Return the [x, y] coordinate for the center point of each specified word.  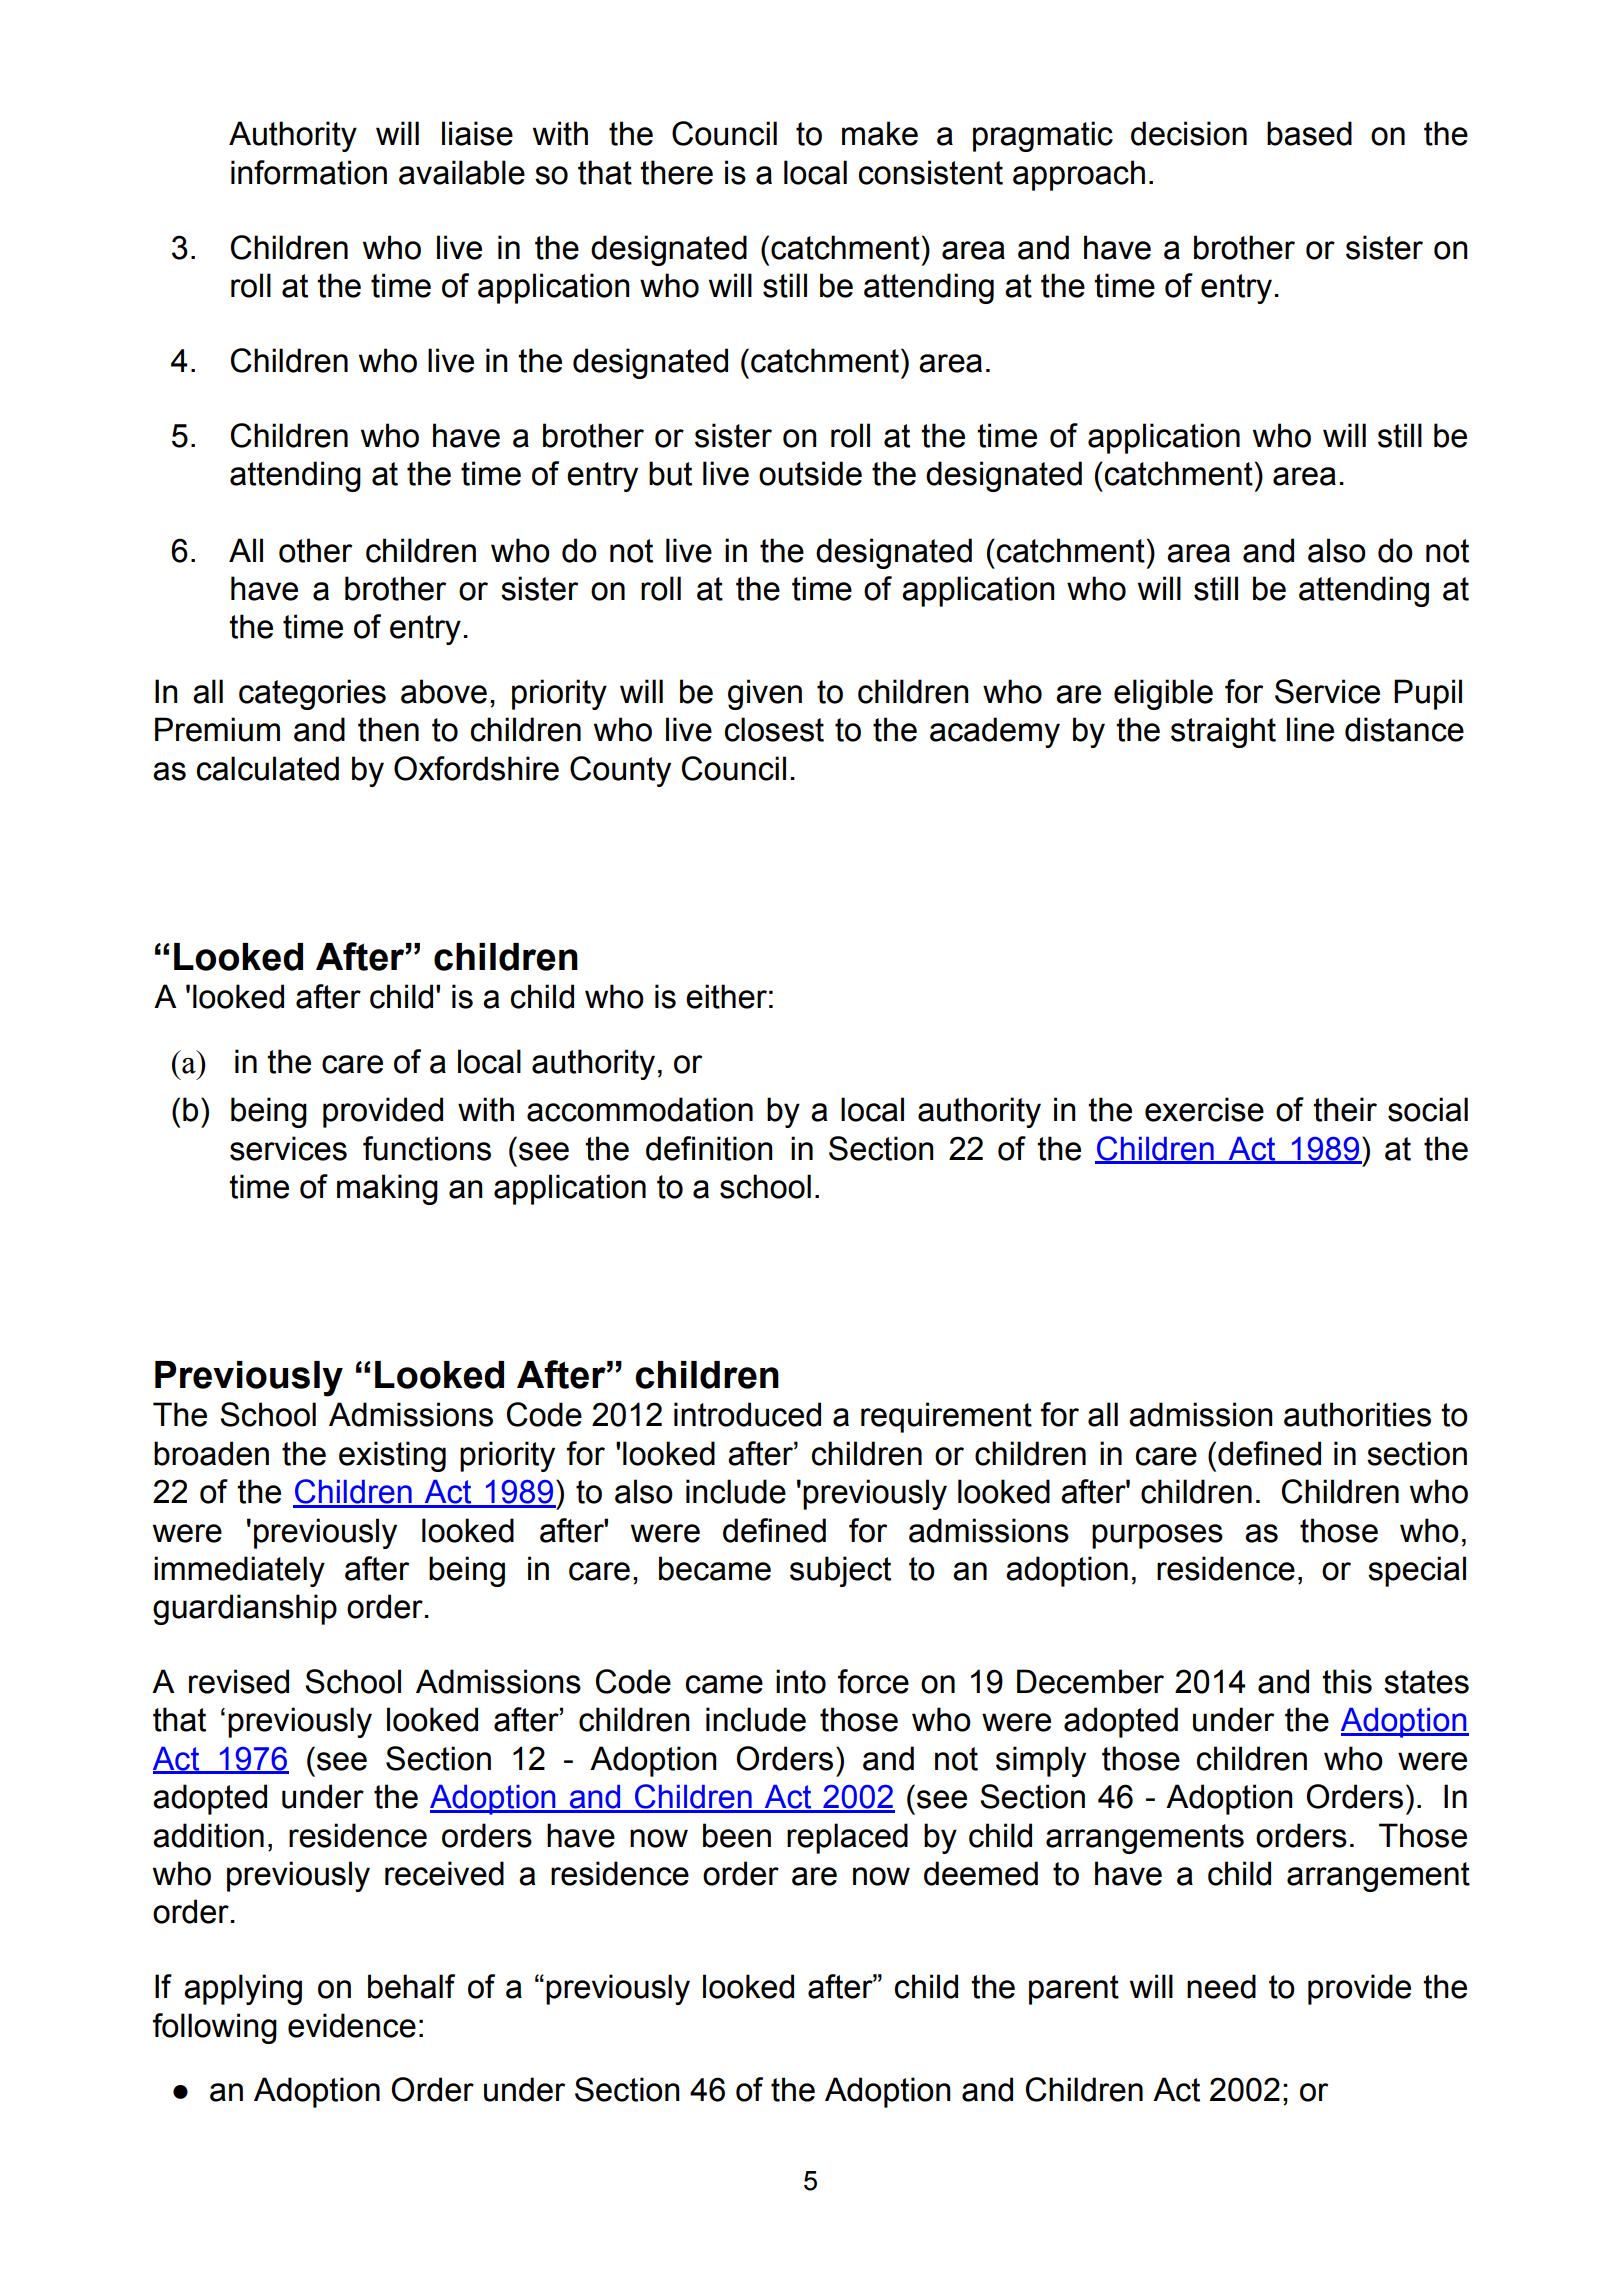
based [1309, 133]
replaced [847, 1838]
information [309, 172]
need [1221, 1986]
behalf [411, 1986]
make [880, 133]
